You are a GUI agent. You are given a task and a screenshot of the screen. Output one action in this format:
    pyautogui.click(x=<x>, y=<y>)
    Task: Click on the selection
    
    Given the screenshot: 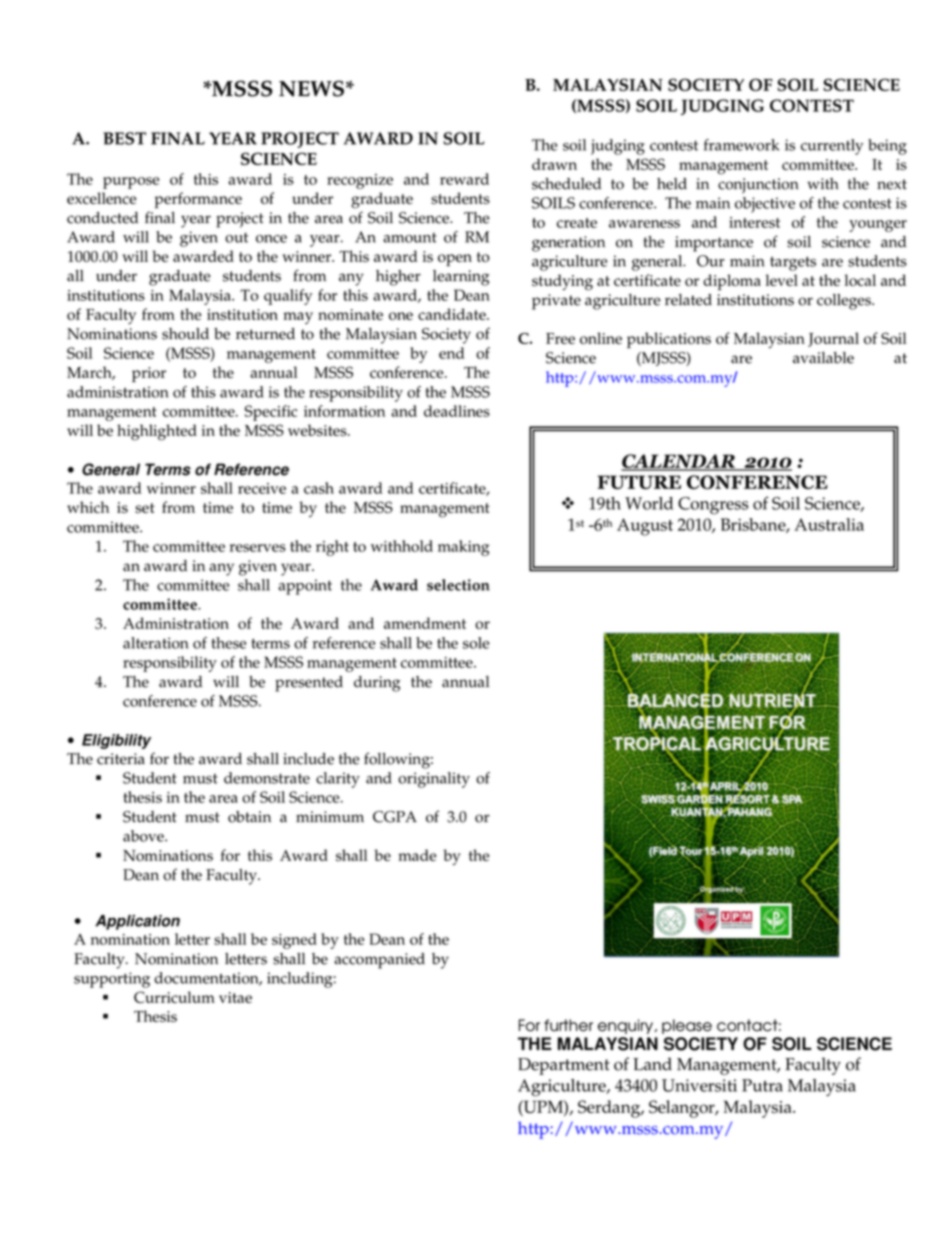 What is the action you would take?
    pyautogui.click(x=458, y=585)
